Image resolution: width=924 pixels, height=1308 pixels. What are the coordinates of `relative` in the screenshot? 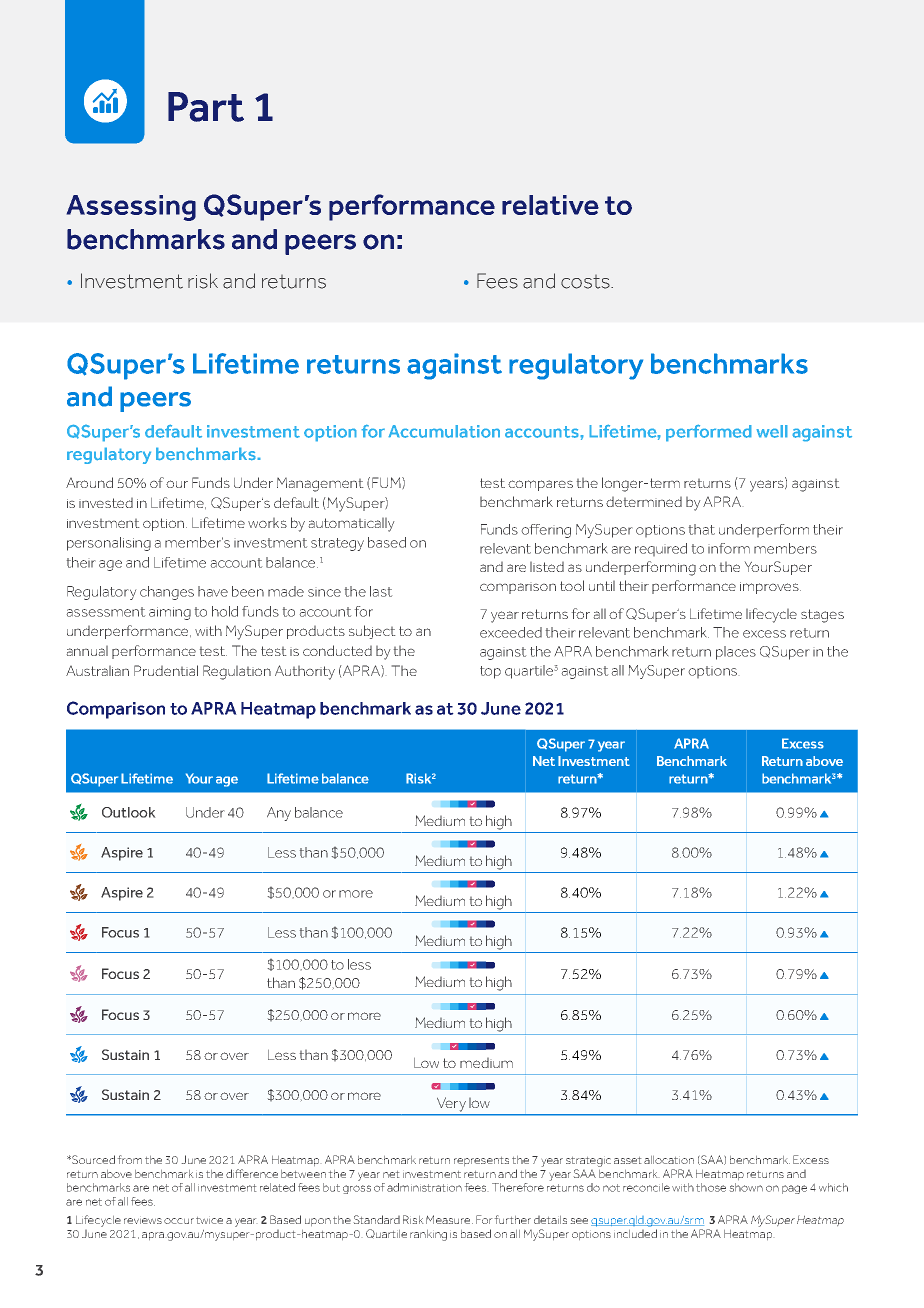 It's located at (550, 205).
